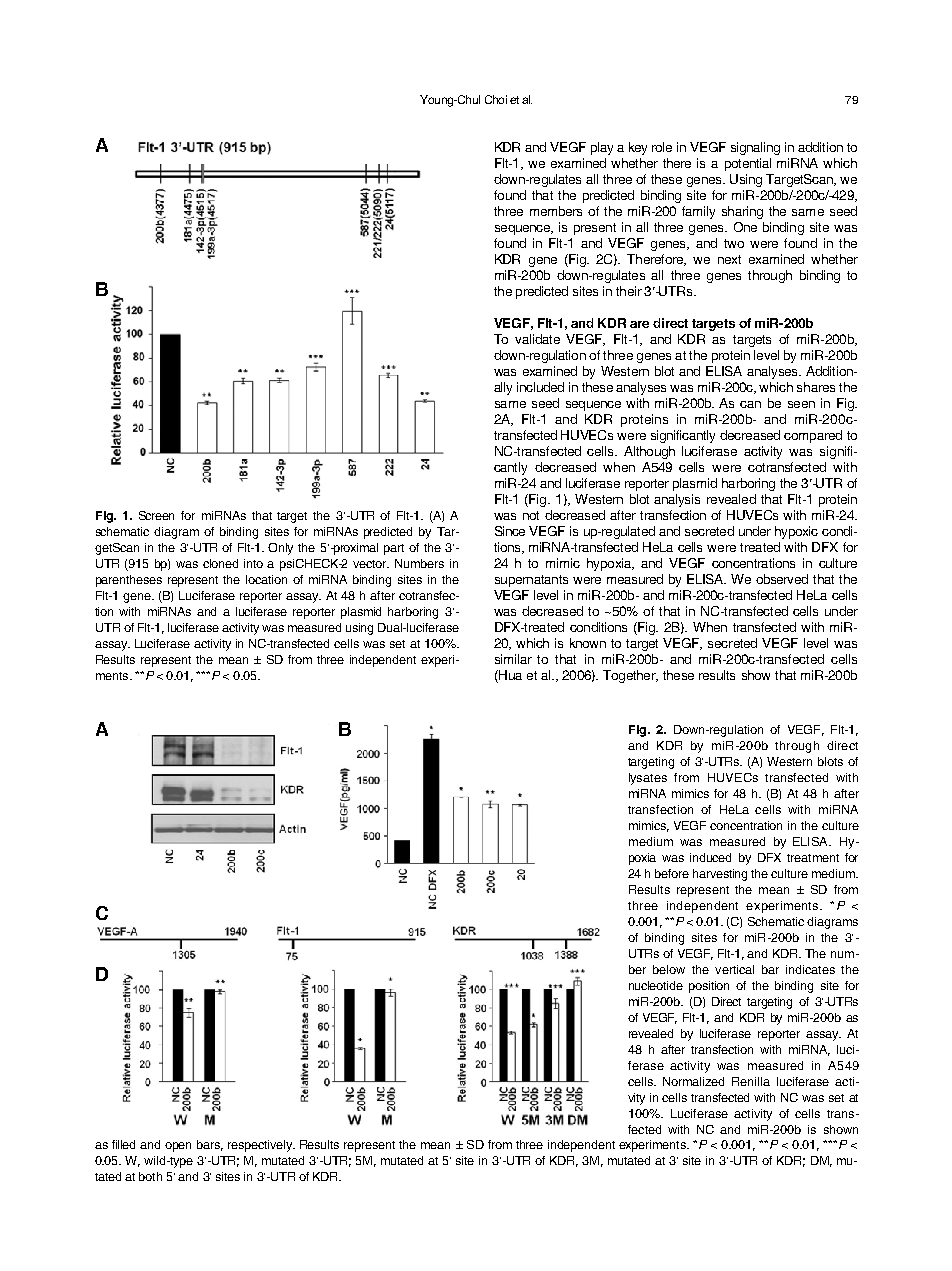  Describe the element at coordinates (630, 676) in the document. I see `Together` at that location.
